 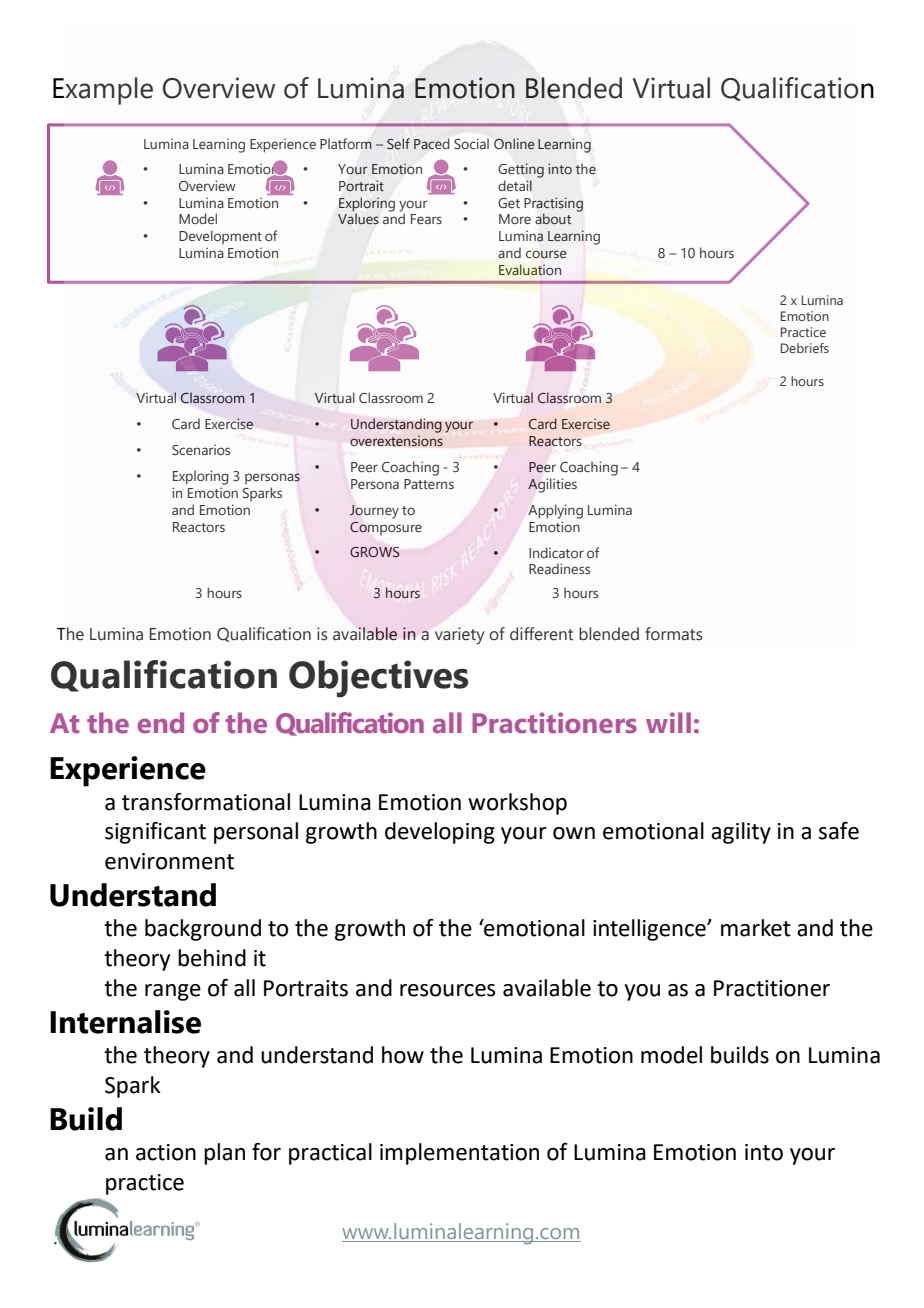 I want to click on Social, so click(x=471, y=143).
